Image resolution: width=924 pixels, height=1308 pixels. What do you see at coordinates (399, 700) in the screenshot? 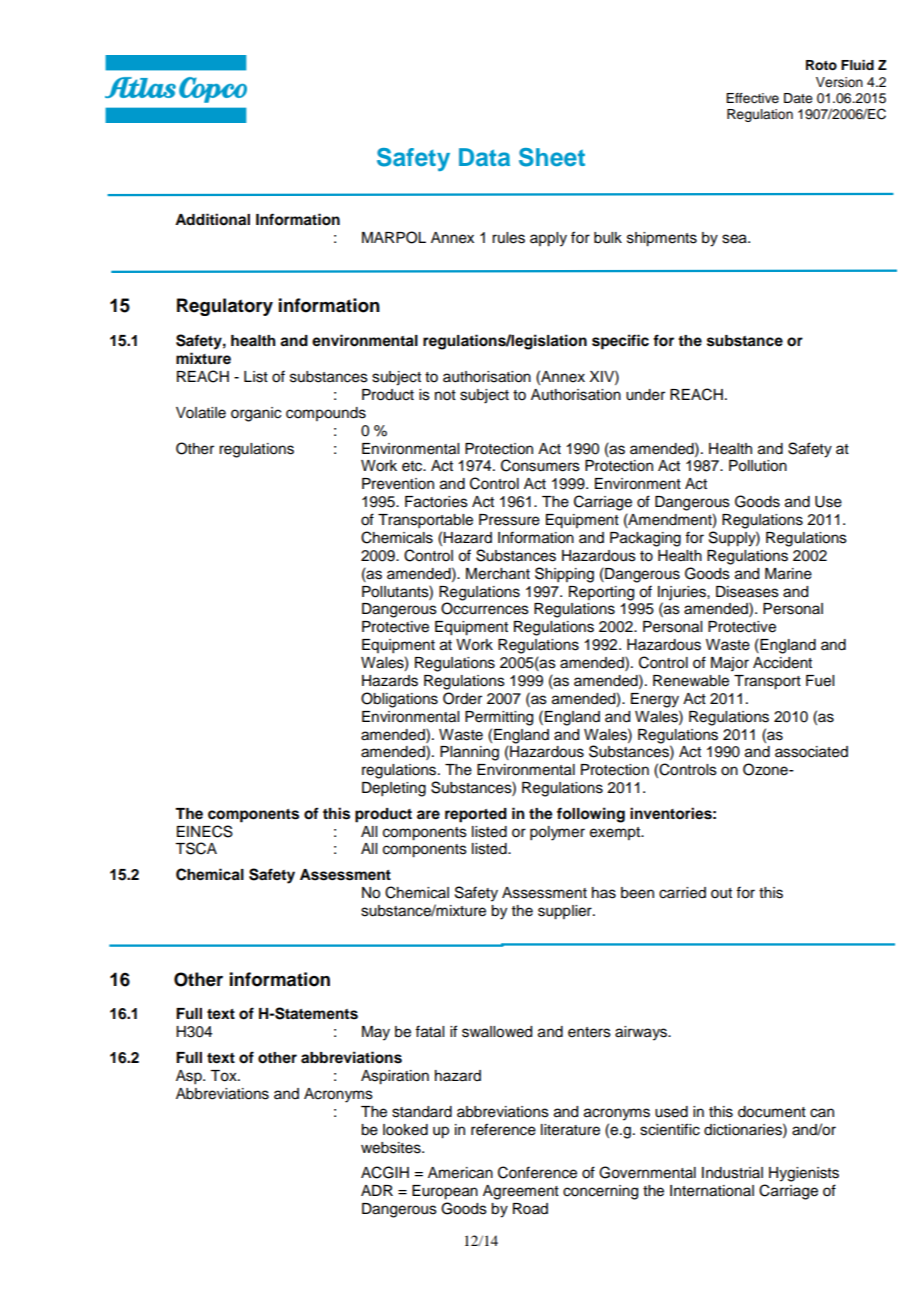
I see `Obligations` at bounding box center [399, 700].
